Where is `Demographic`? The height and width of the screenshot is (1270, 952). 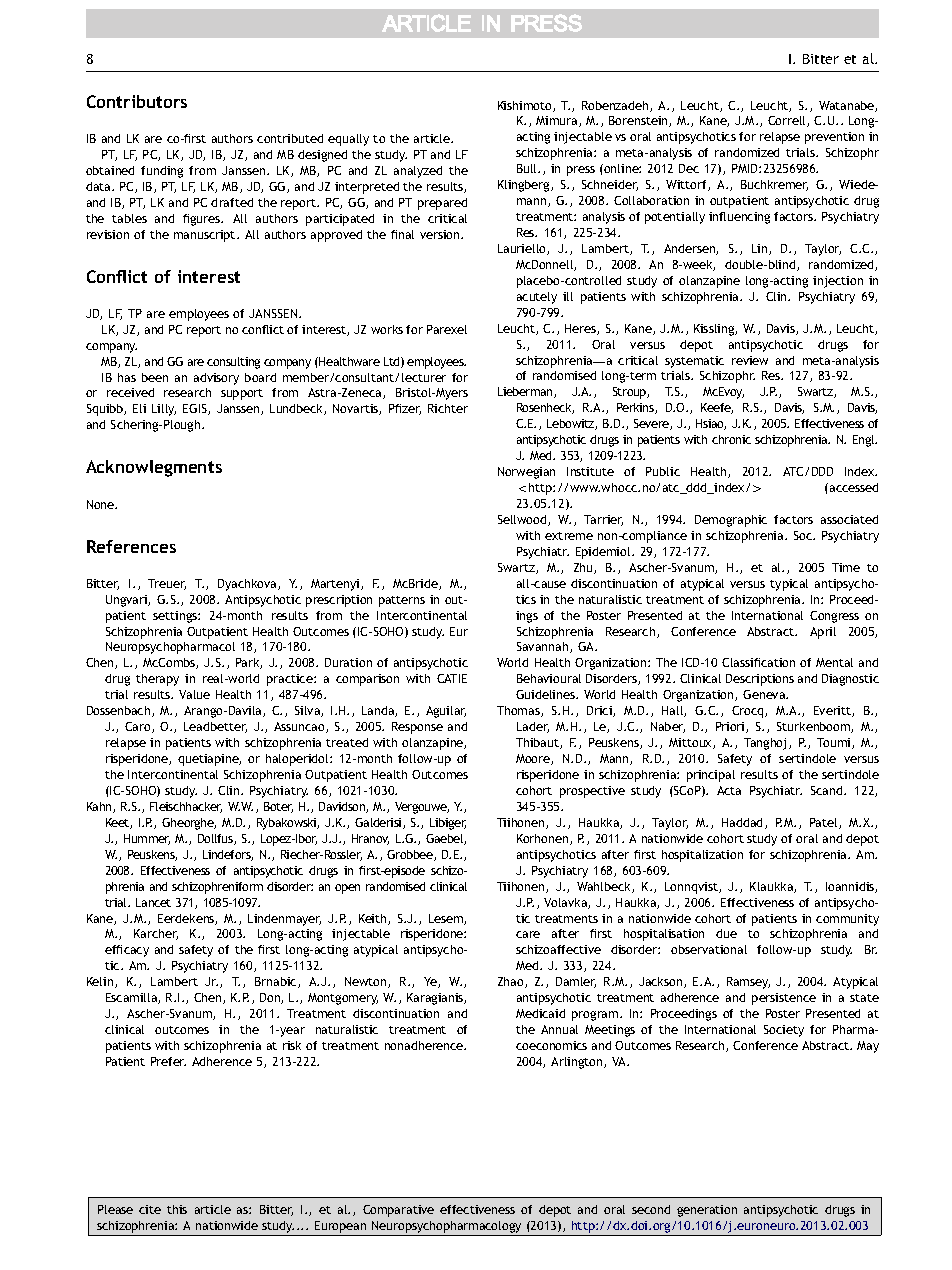
Demographic is located at coordinates (731, 521).
